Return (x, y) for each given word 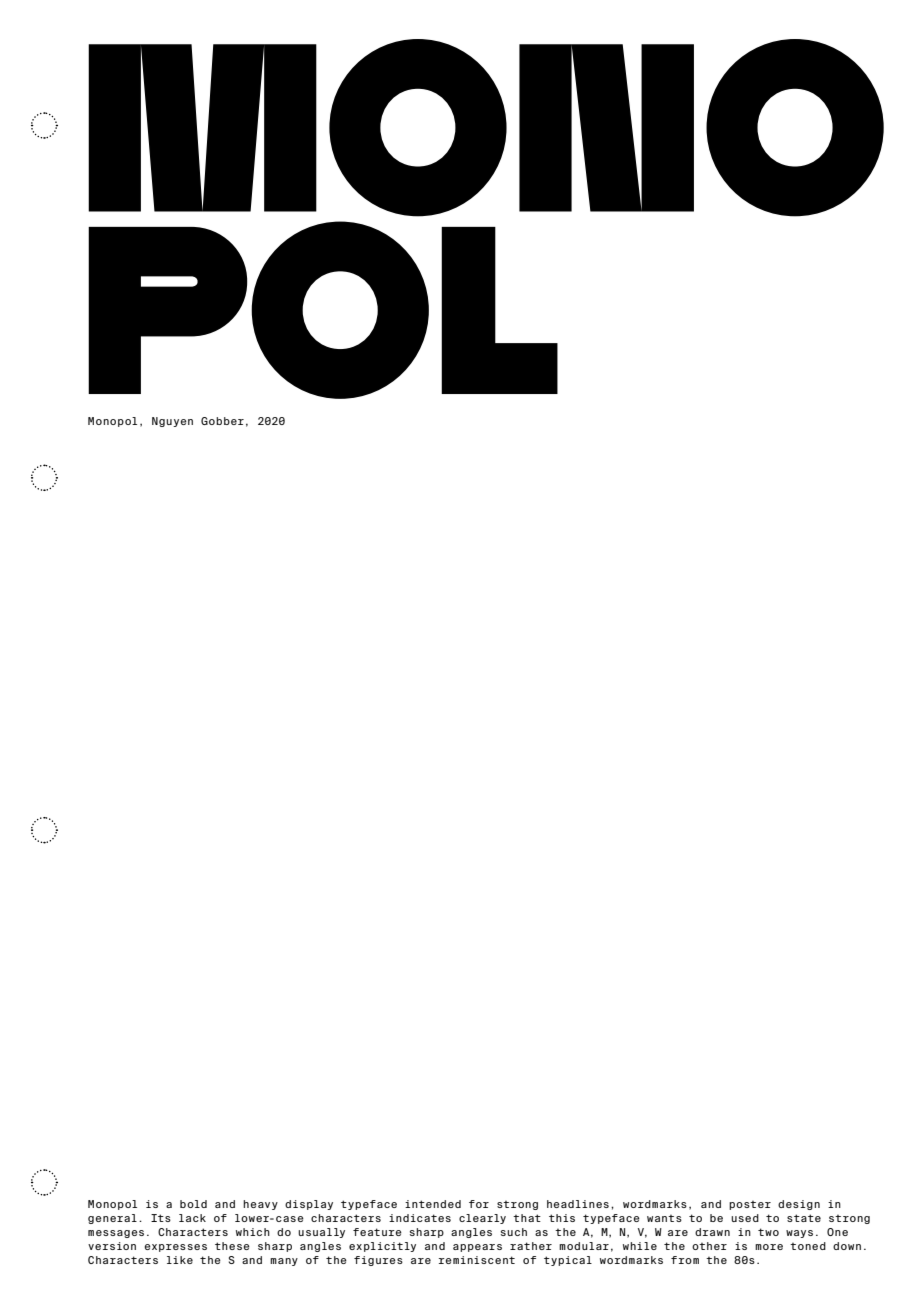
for (479, 1204)
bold (193, 1204)
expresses (176, 1248)
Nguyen (172, 422)
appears (477, 1248)
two (768, 1232)
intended (433, 1204)
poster (750, 1205)
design (799, 1205)
